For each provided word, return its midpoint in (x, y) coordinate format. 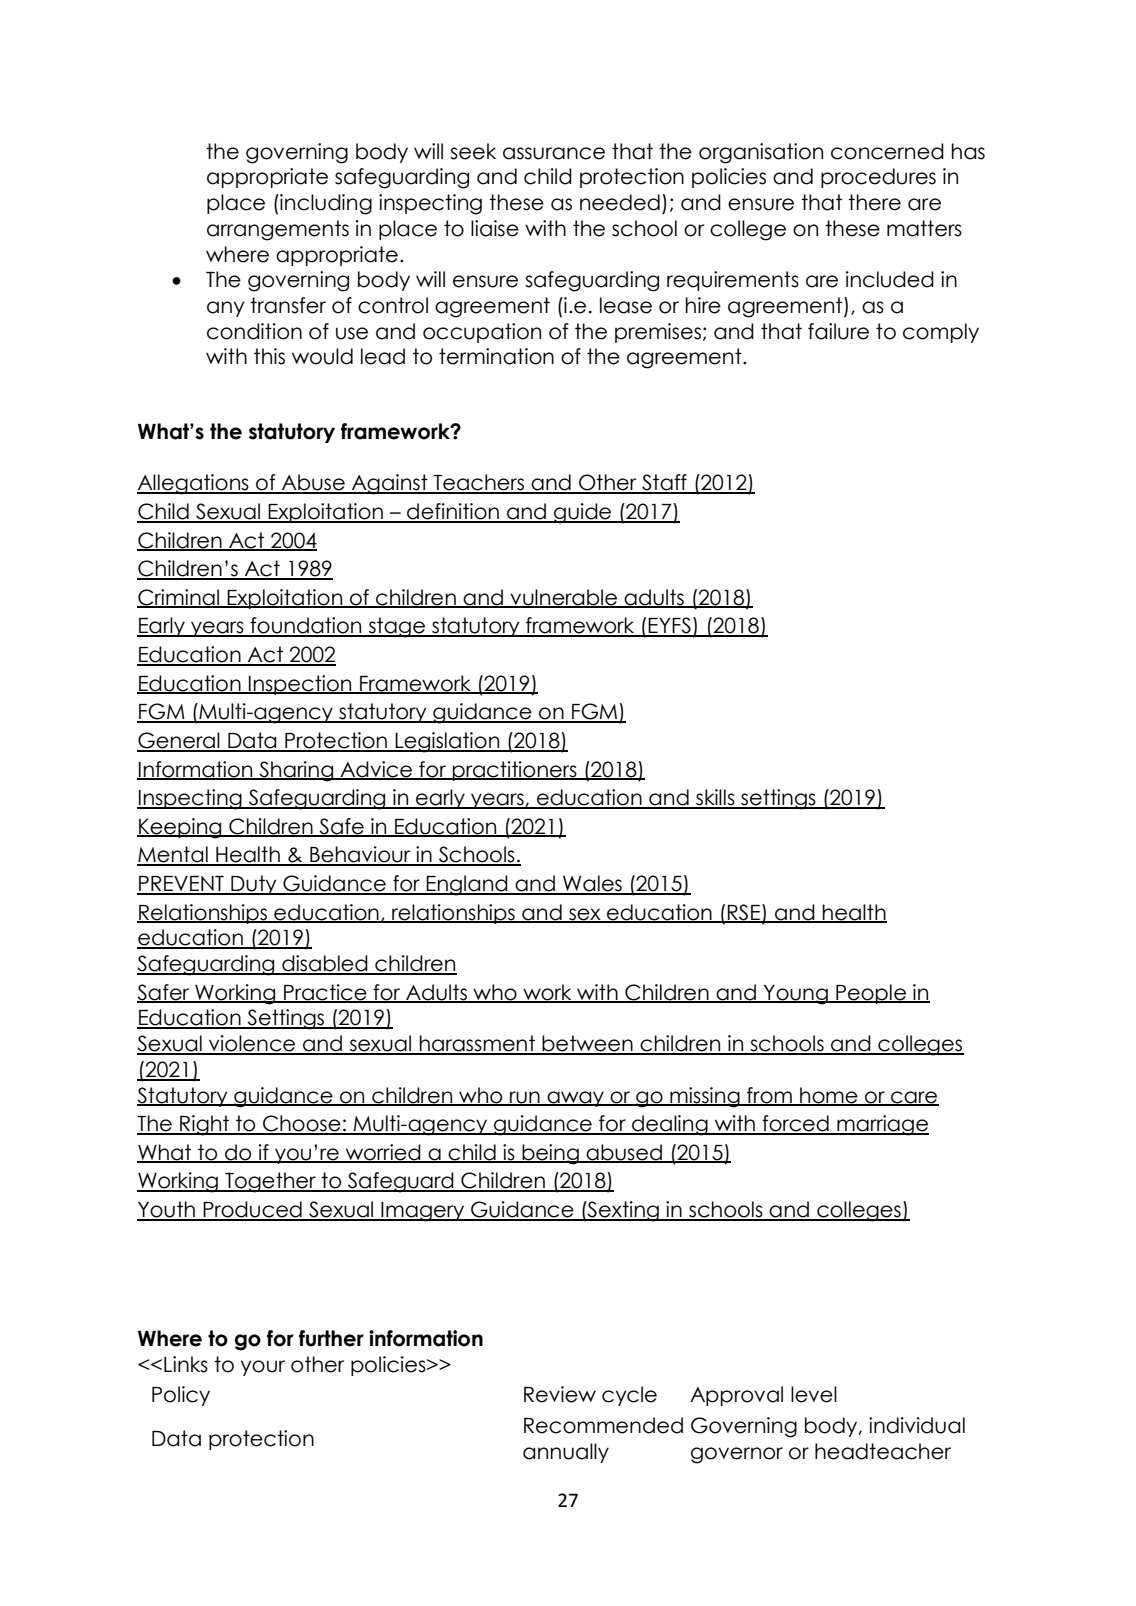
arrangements (278, 230)
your (263, 1368)
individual (917, 1425)
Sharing (296, 771)
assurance (554, 153)
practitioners (515, 771)
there (874, 202)
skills (715, 798)
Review (560, 1394)
